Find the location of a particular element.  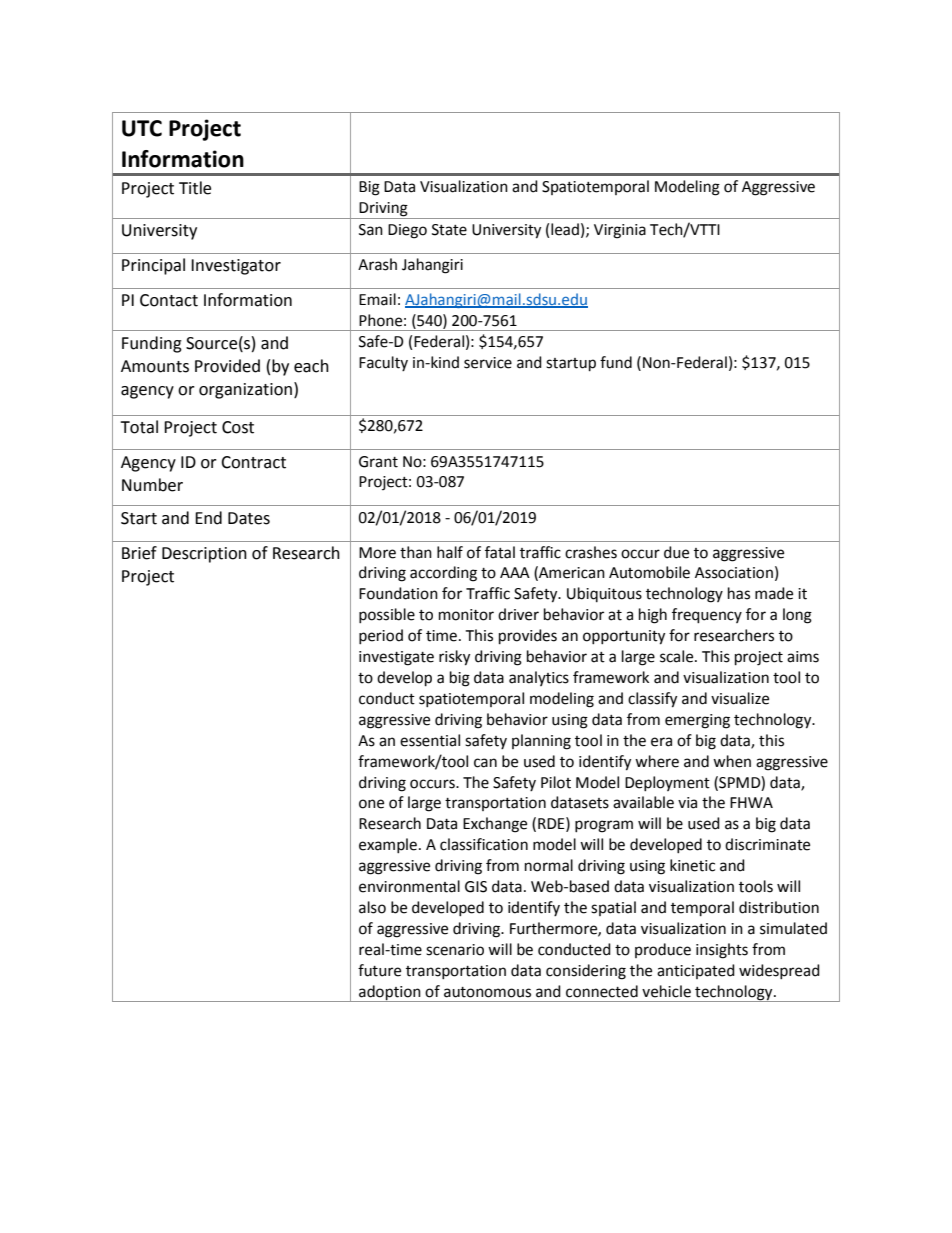

Description is located at coordinates (204, 555).
